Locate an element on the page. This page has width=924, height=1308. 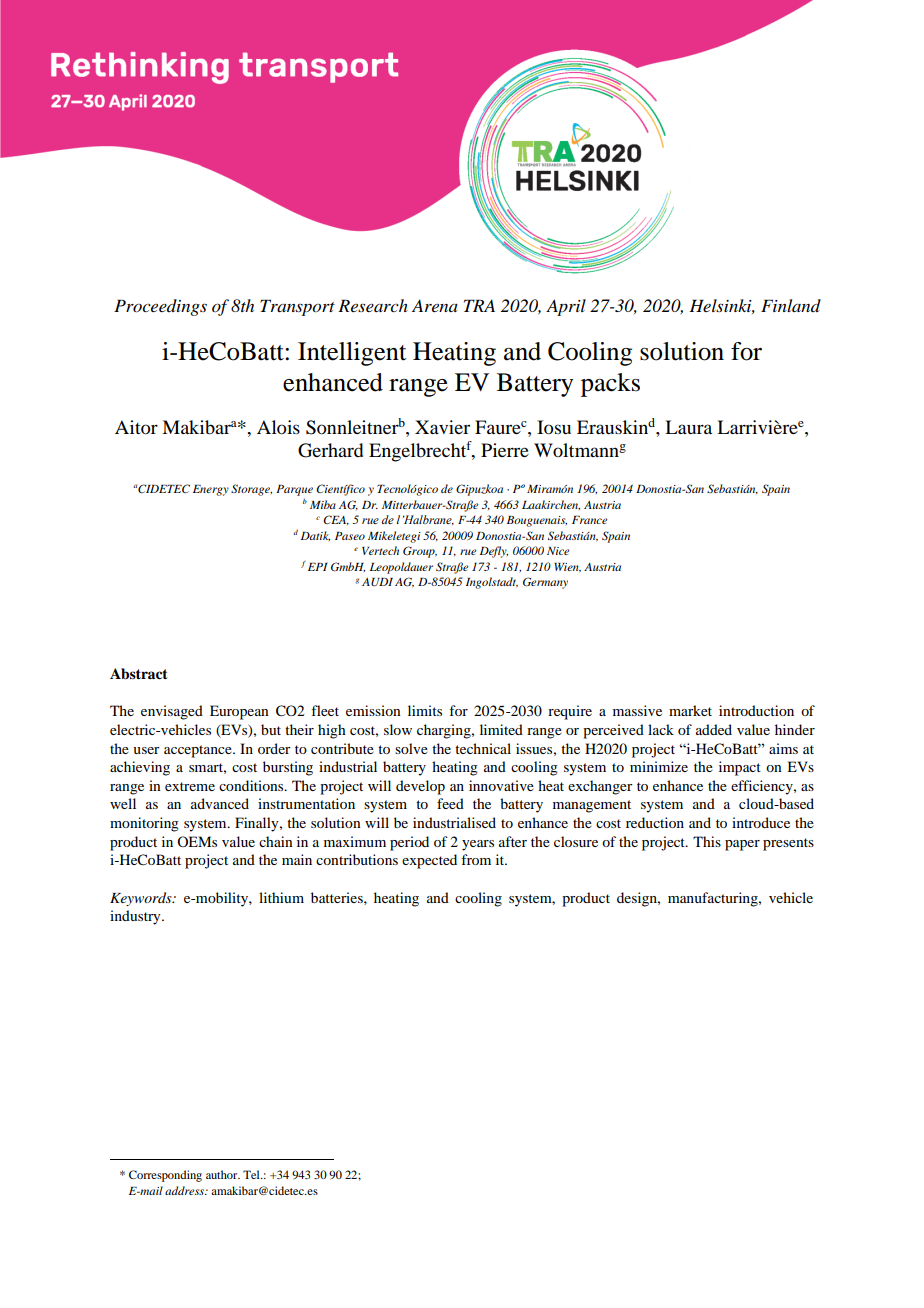
technical is located at coordinates (483, 748).
